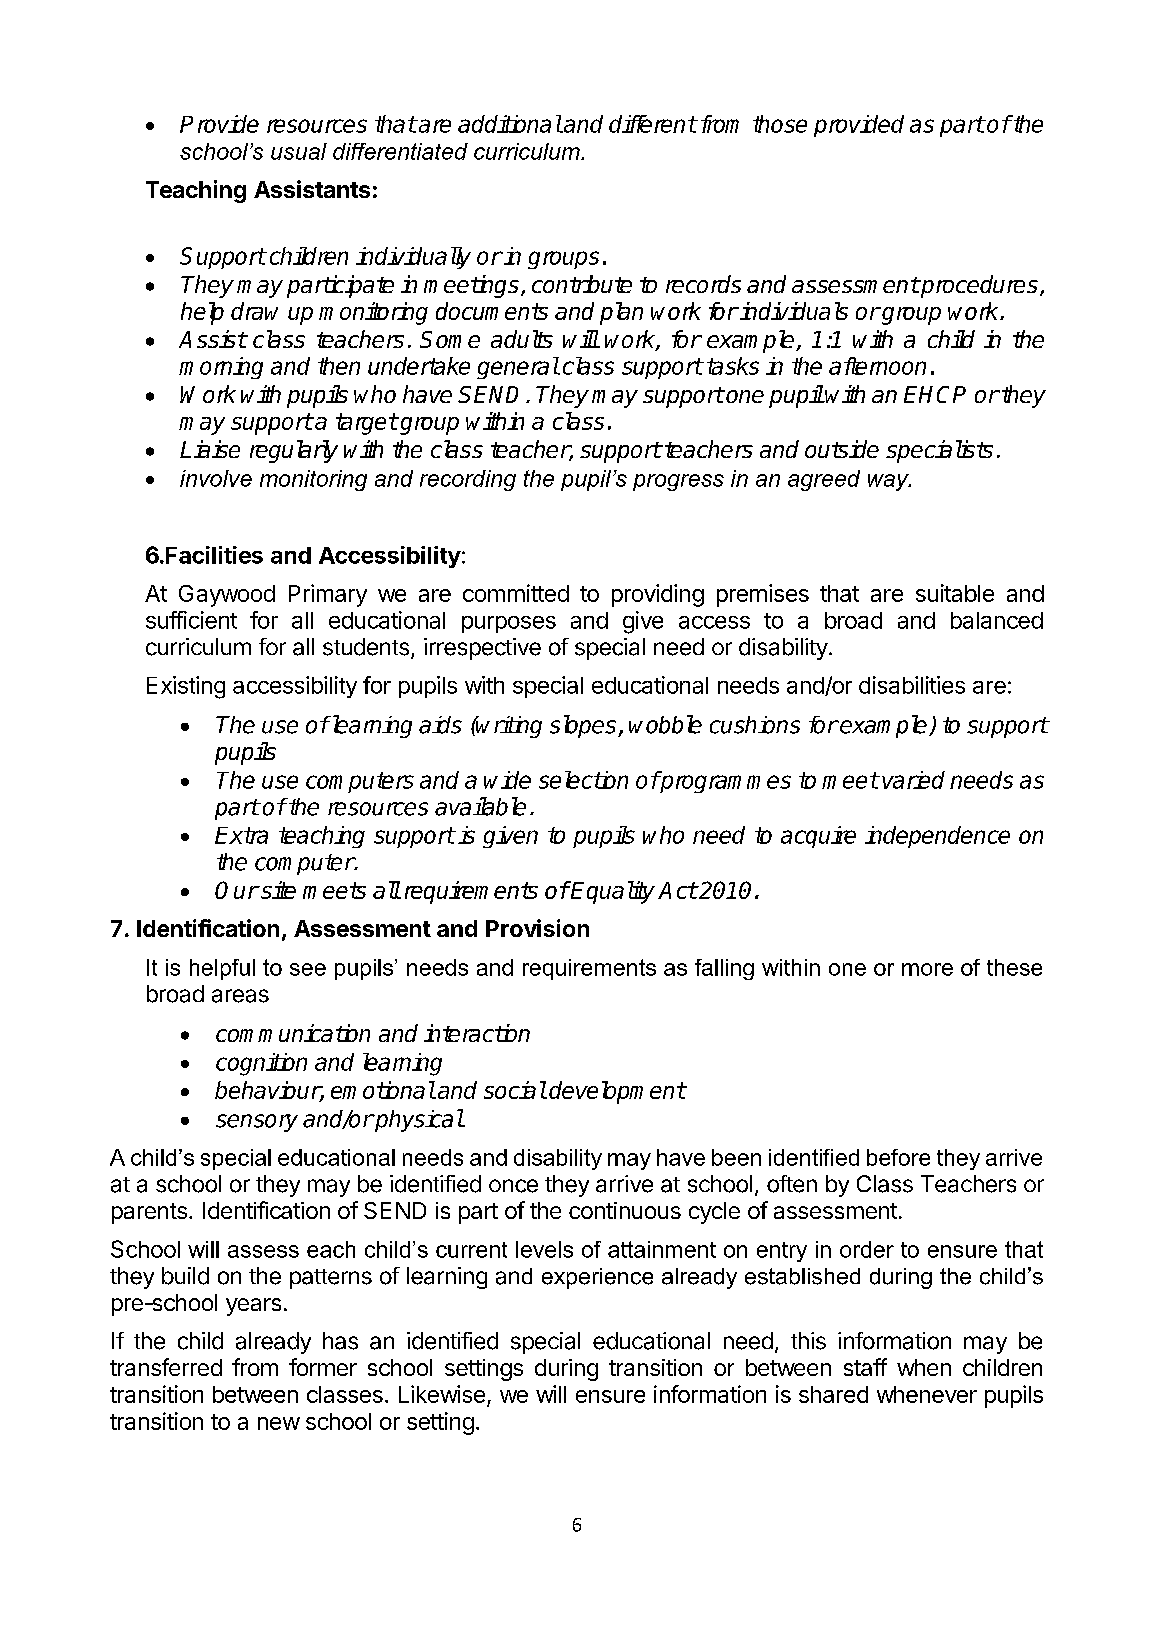  Describe the element at coordinates (442, 1394) in the screenshot. I see `Likewise` at that location.
